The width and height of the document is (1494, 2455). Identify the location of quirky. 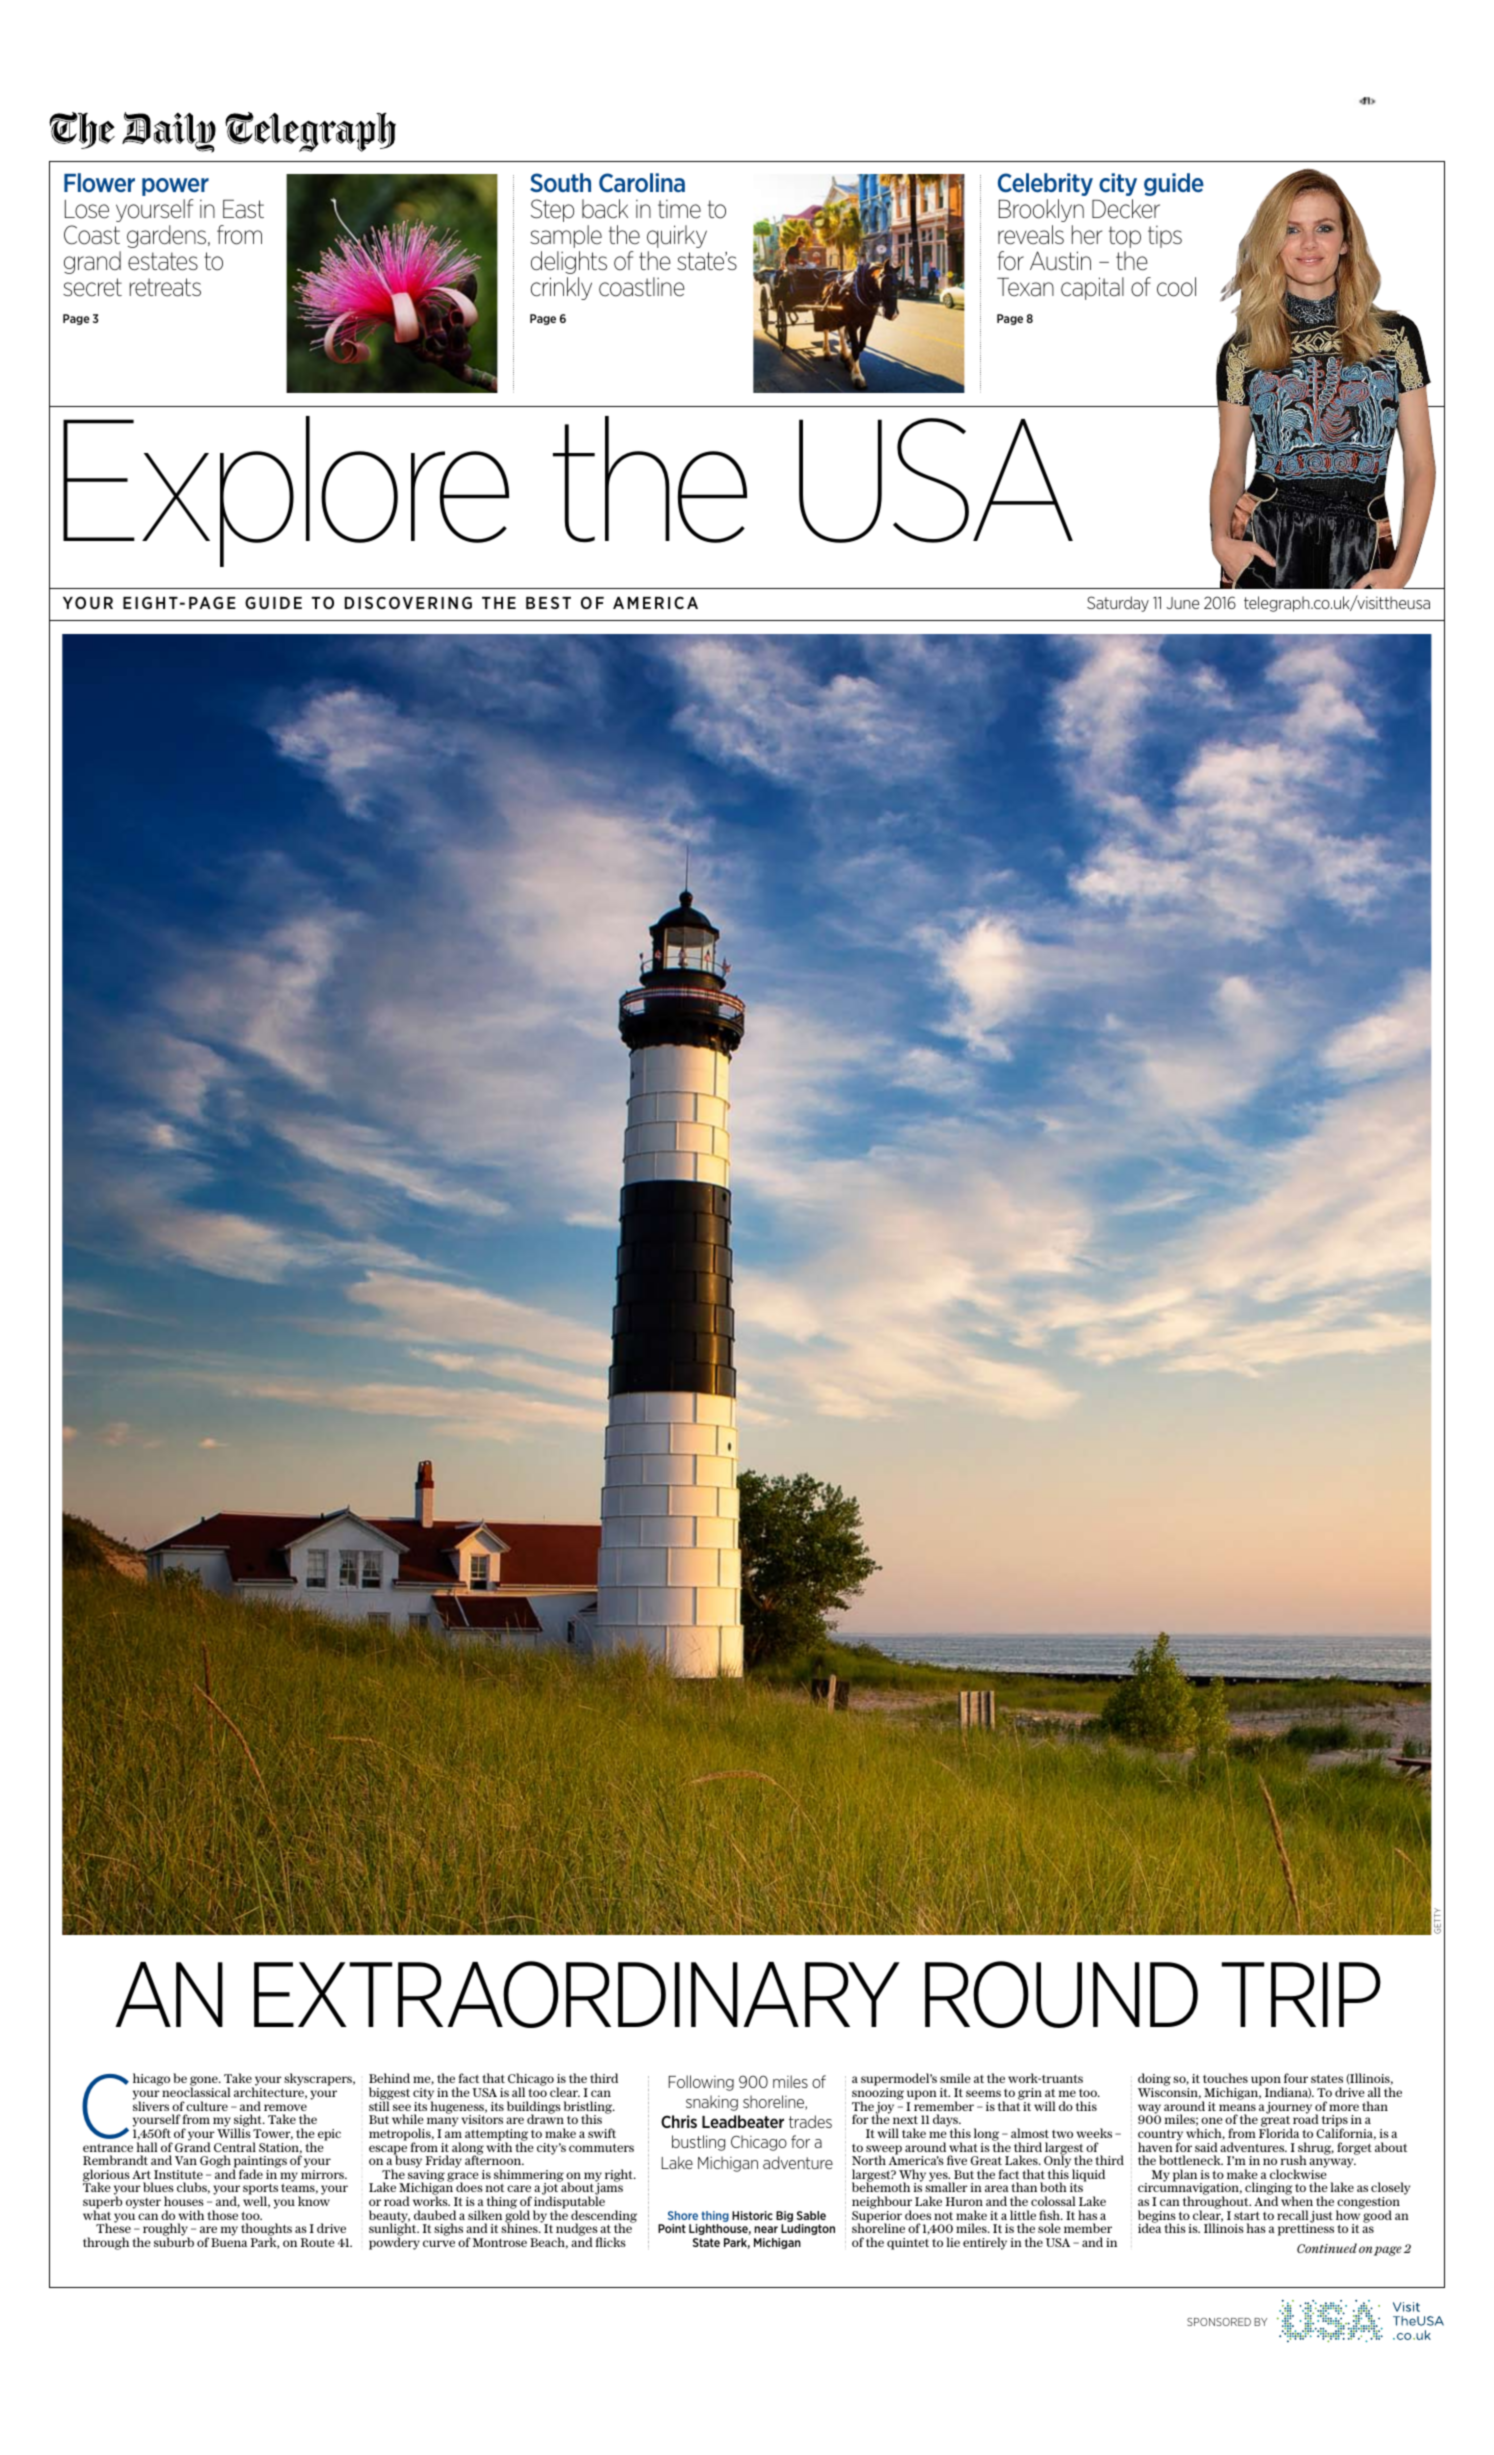
(677, 236).
